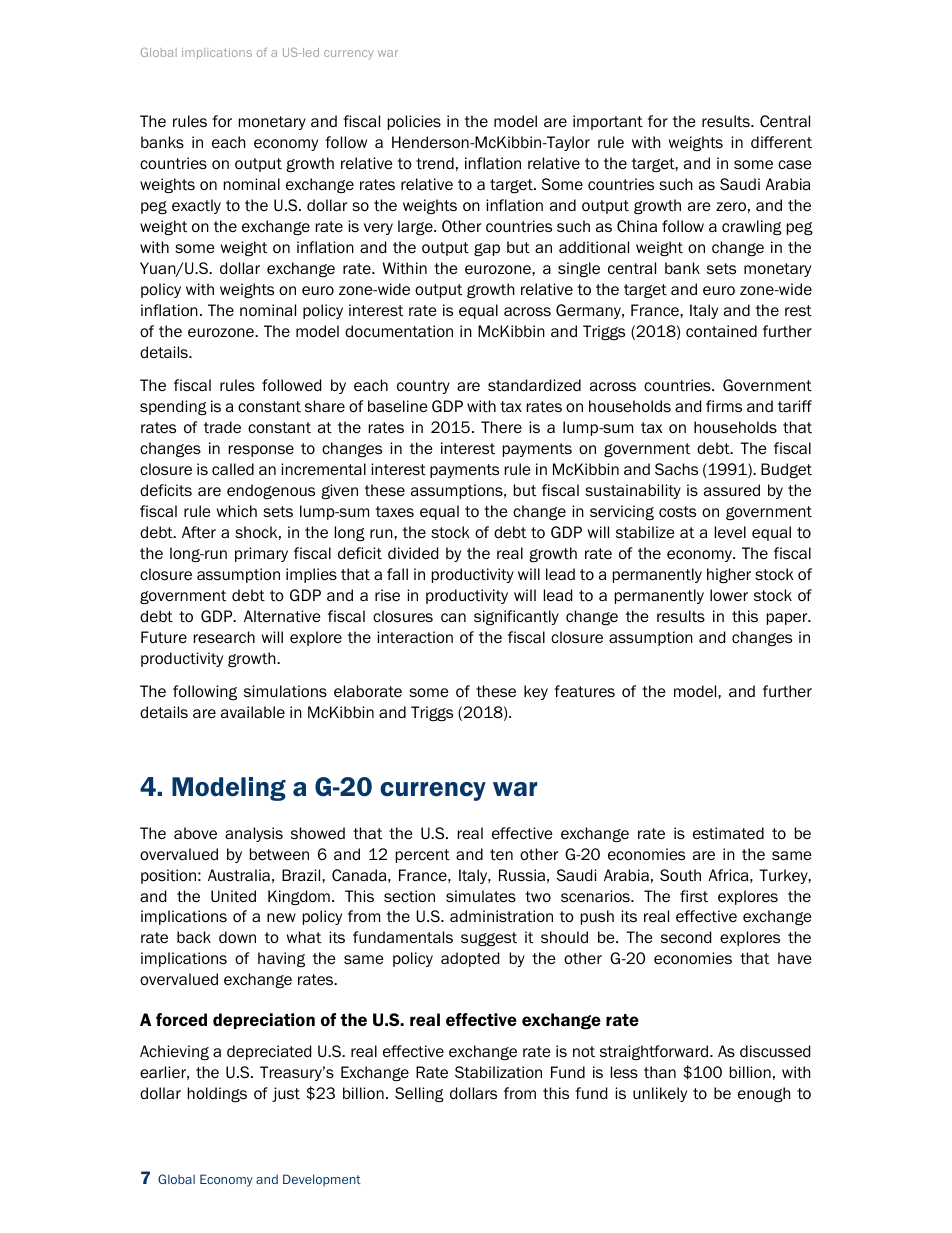  I want to click on estimated, so click(728, 833).
